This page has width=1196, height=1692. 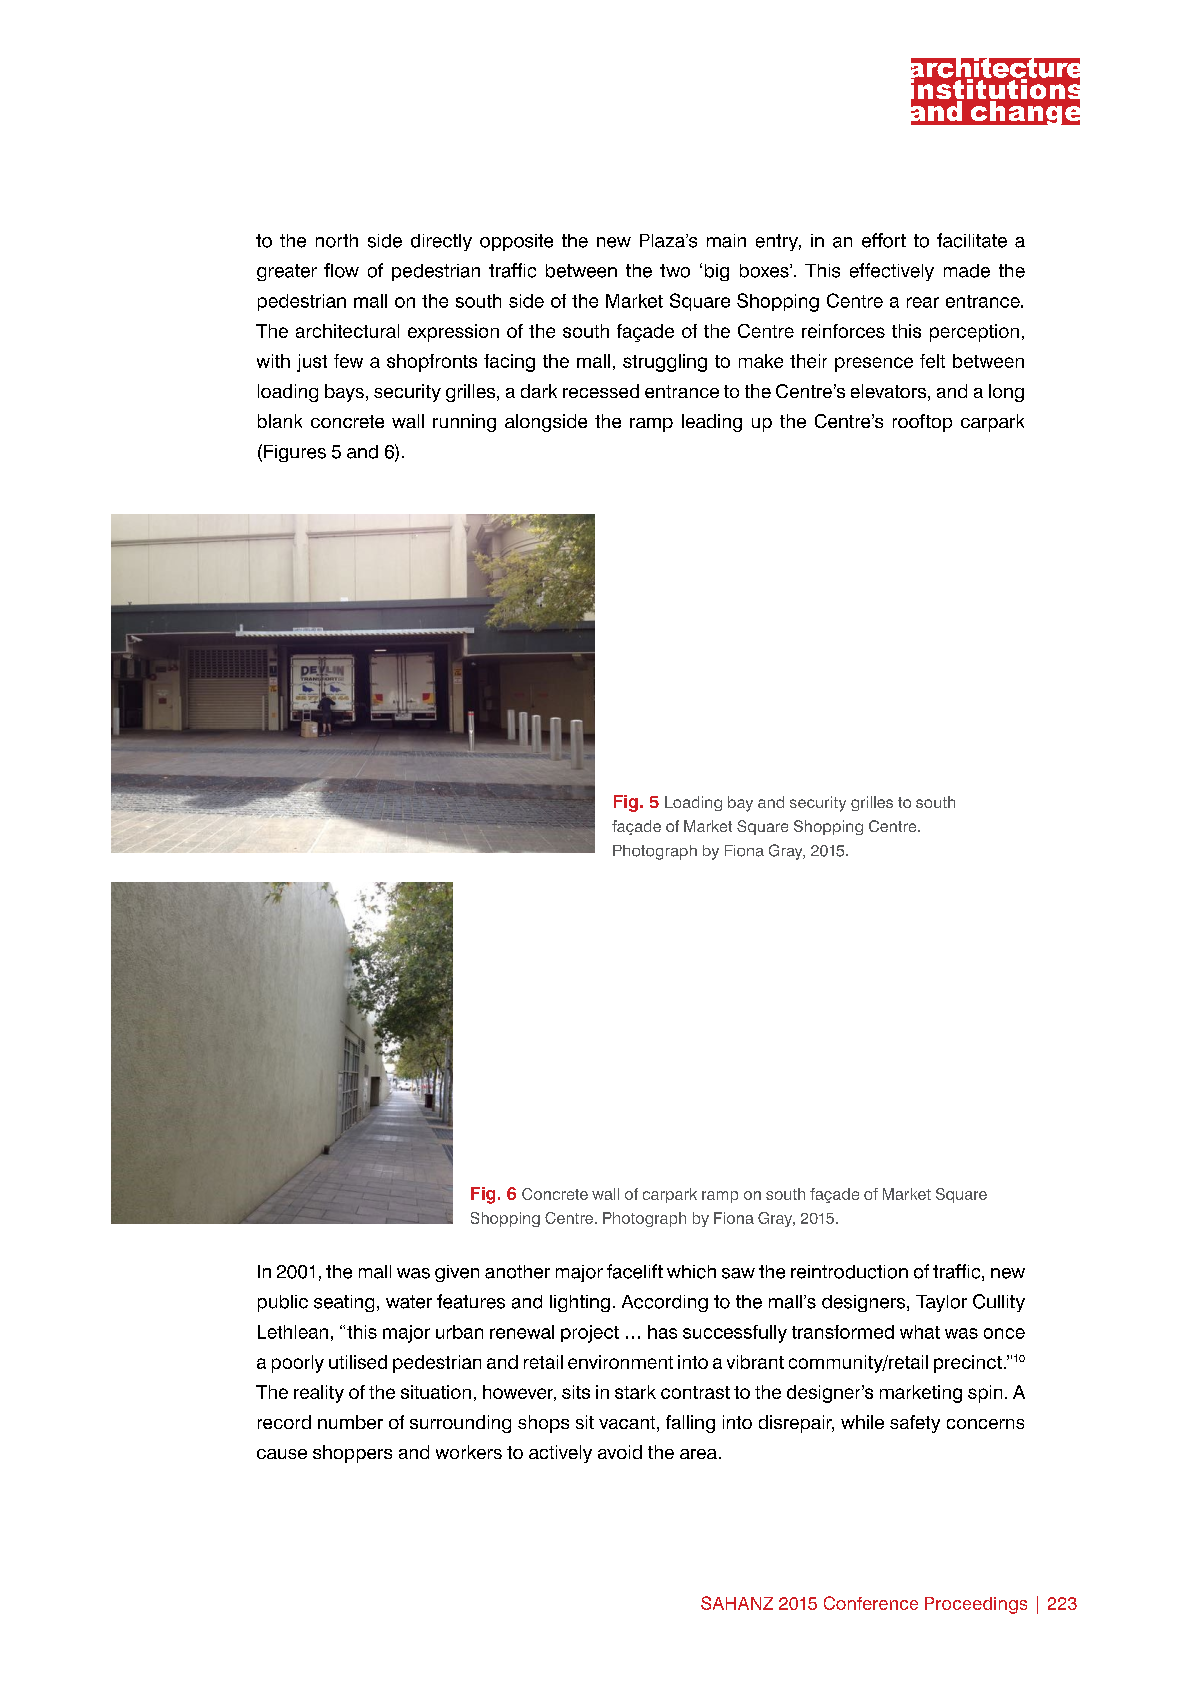 What do you see at coordinates (457, 1273) in the page?
I see `given` at bounding box center [457, 1273].
